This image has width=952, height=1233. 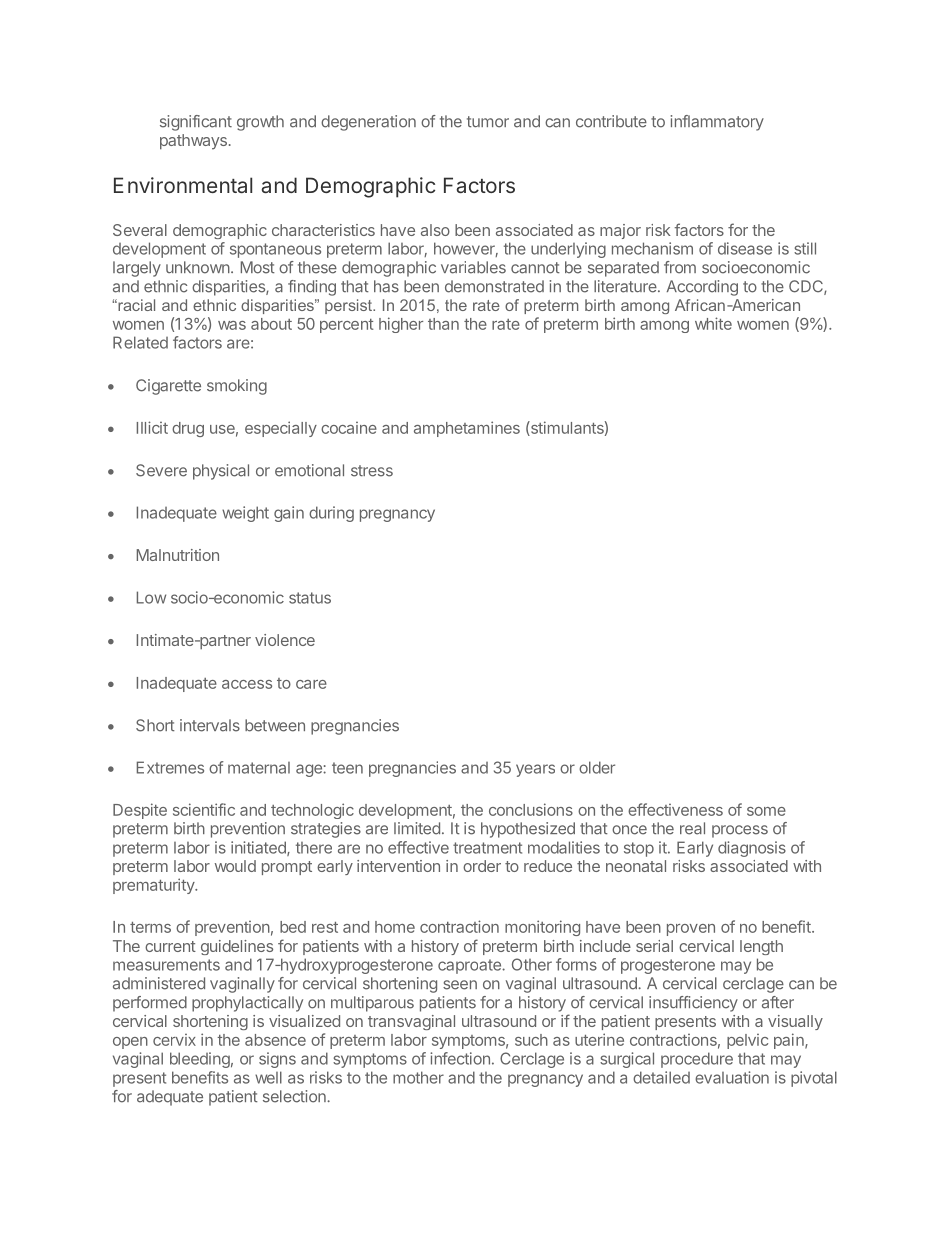 I want to click on pathways, so click(x=193, y=142).
